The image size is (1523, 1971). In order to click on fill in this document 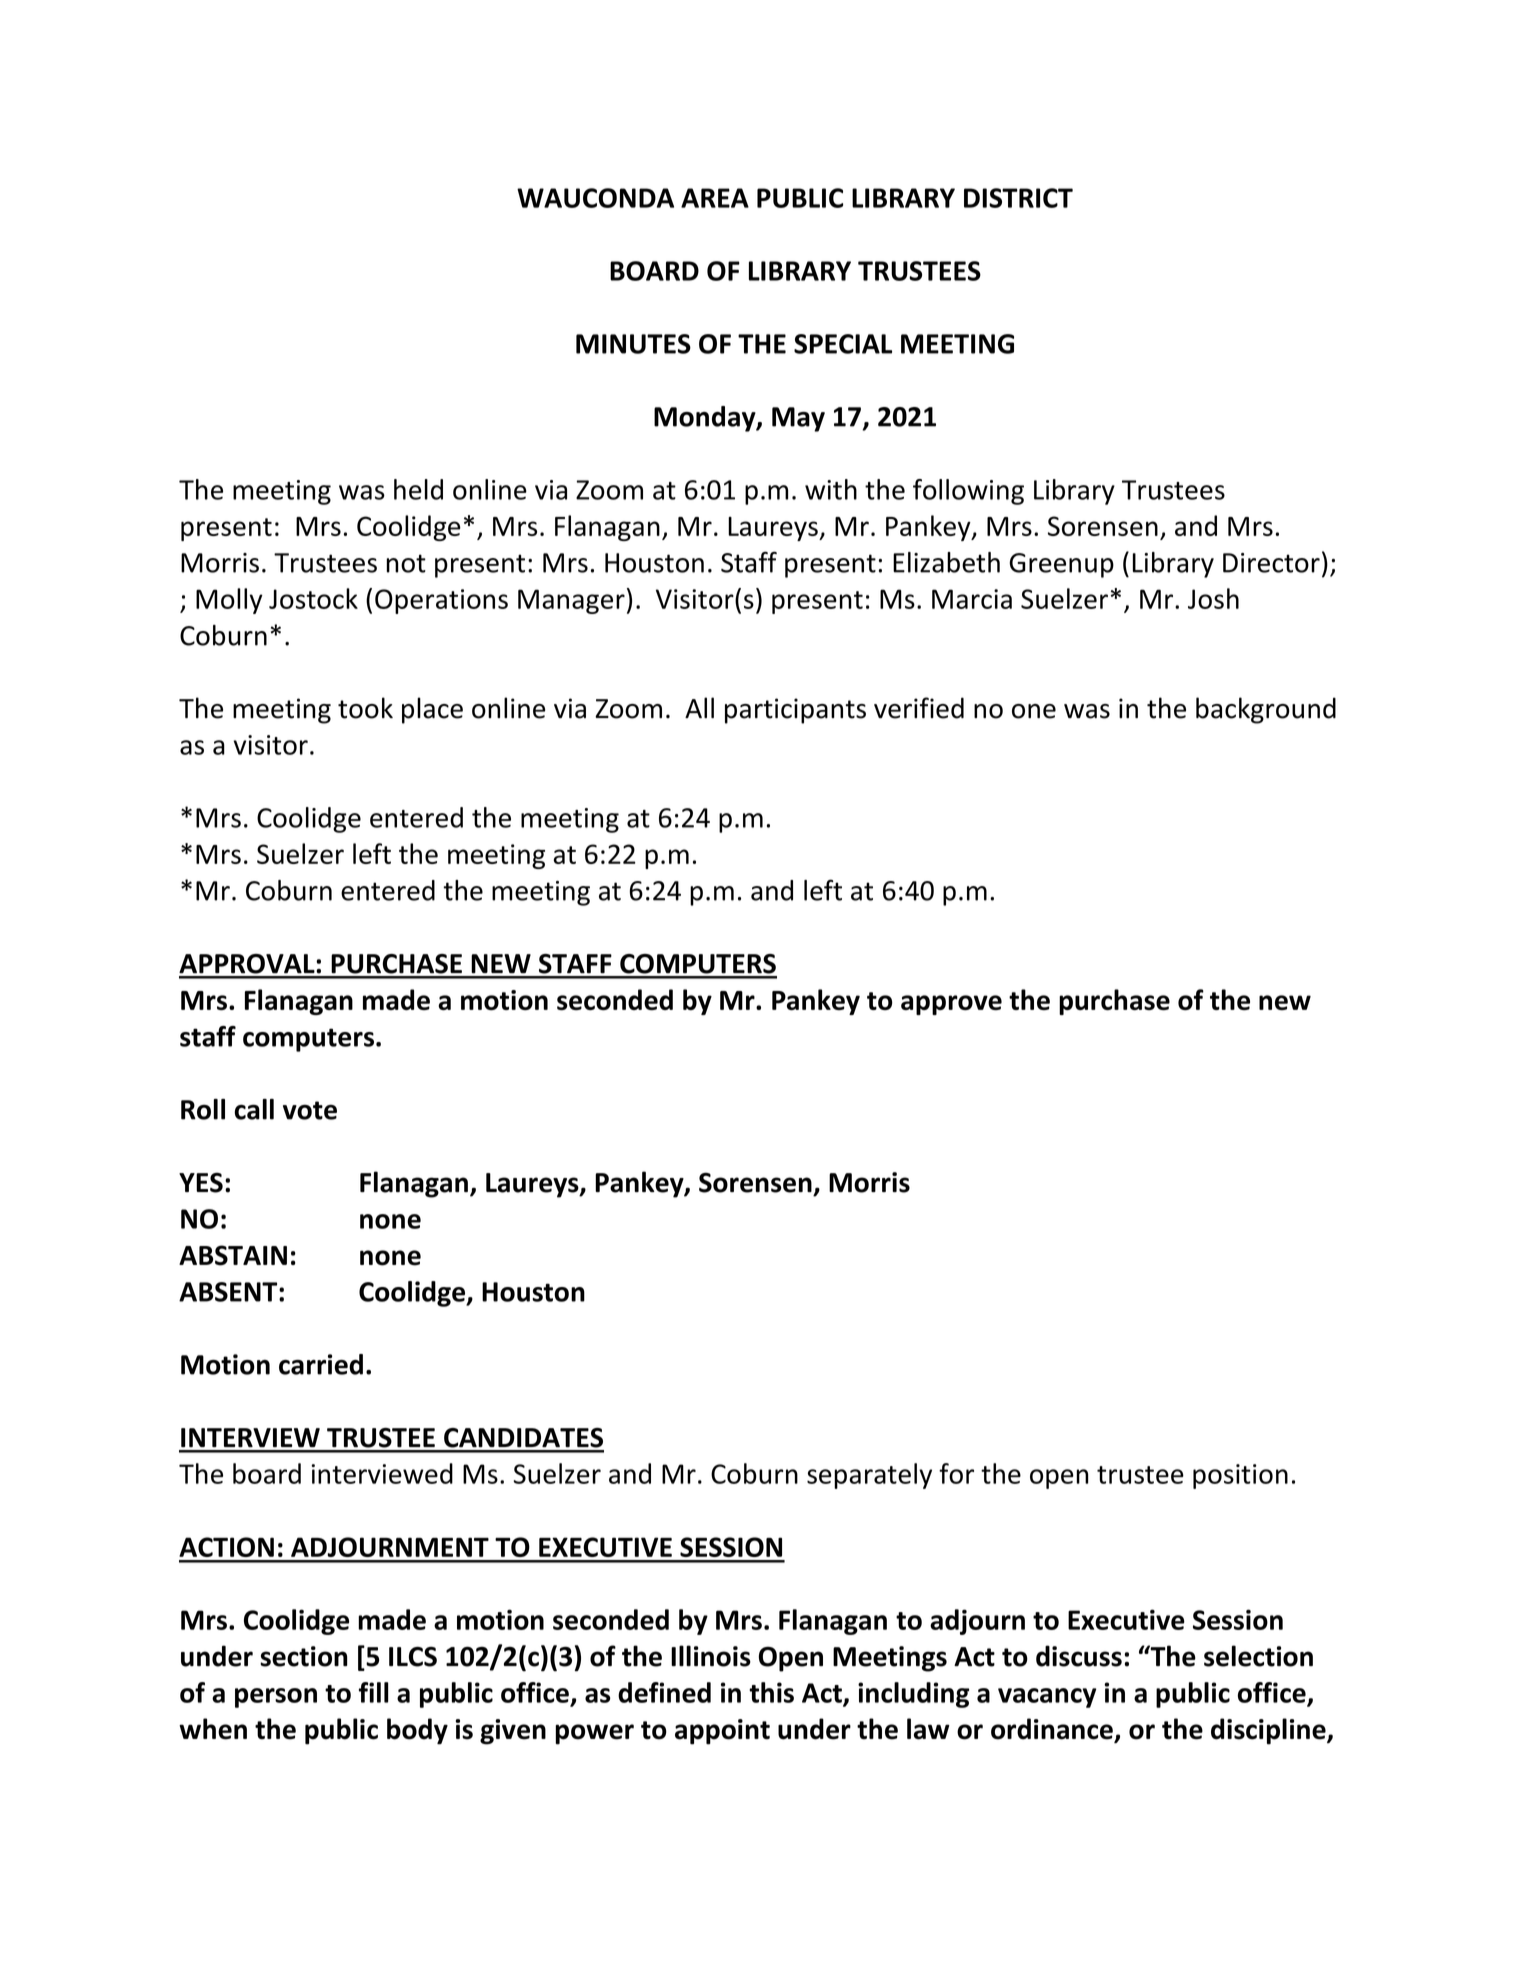, I will do `click(374, 1692)`.
